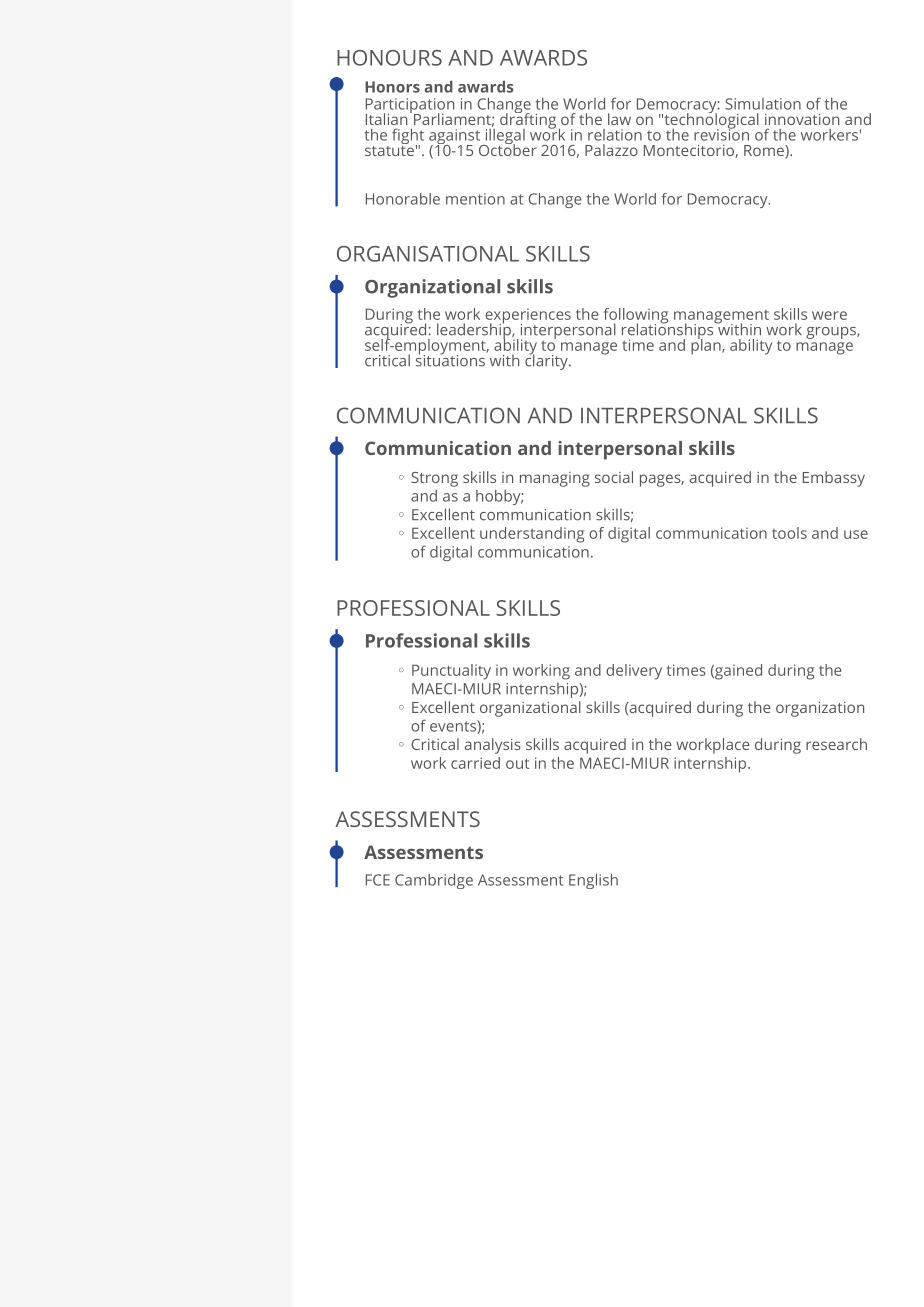  Describe the element at coordinates (434, 479) in the image. I see `Strong` at that location.
